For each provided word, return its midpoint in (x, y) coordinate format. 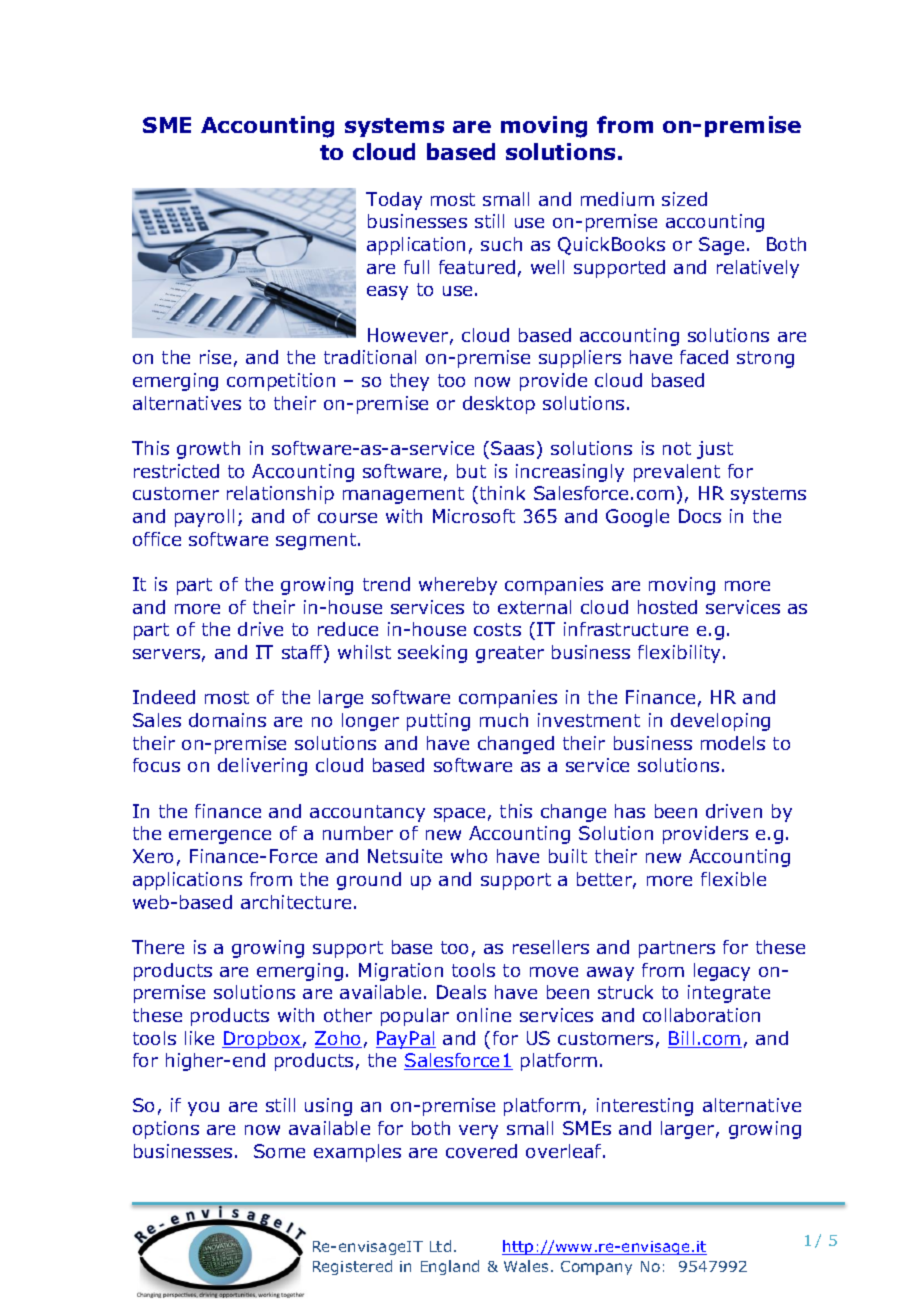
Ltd (440, 1246)
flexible (733, 879)
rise (215, 357)
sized (684, 199)
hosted (667, 607)
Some (279, 1151)
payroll (204, 518)
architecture (296, 902)
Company (596, 1268)
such (501, 244)
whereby (458, 586)
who (469, 856)
